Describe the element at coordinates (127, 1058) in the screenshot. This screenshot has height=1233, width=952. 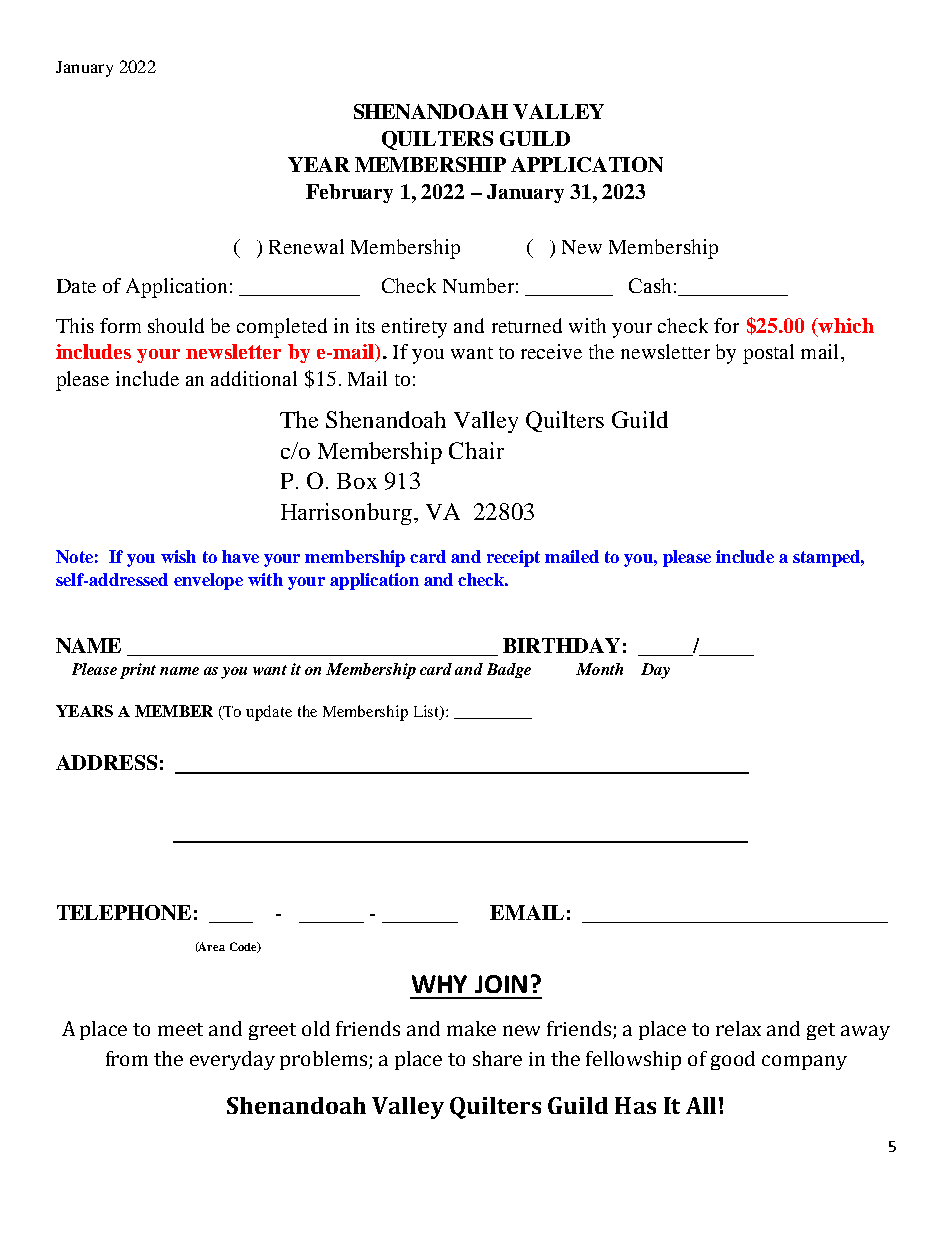
I see `from` at that location.
